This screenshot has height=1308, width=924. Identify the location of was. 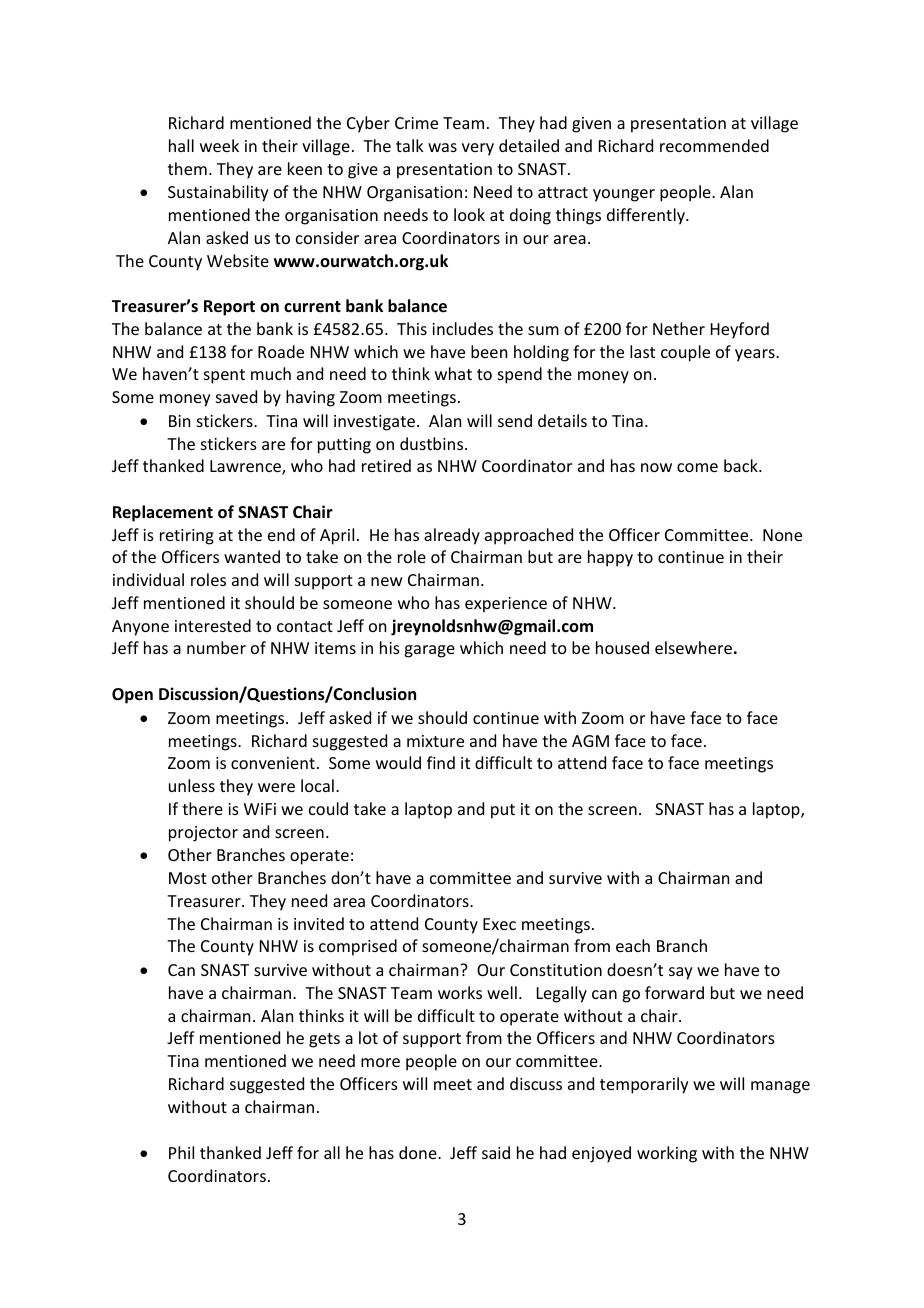
(442, 147).
